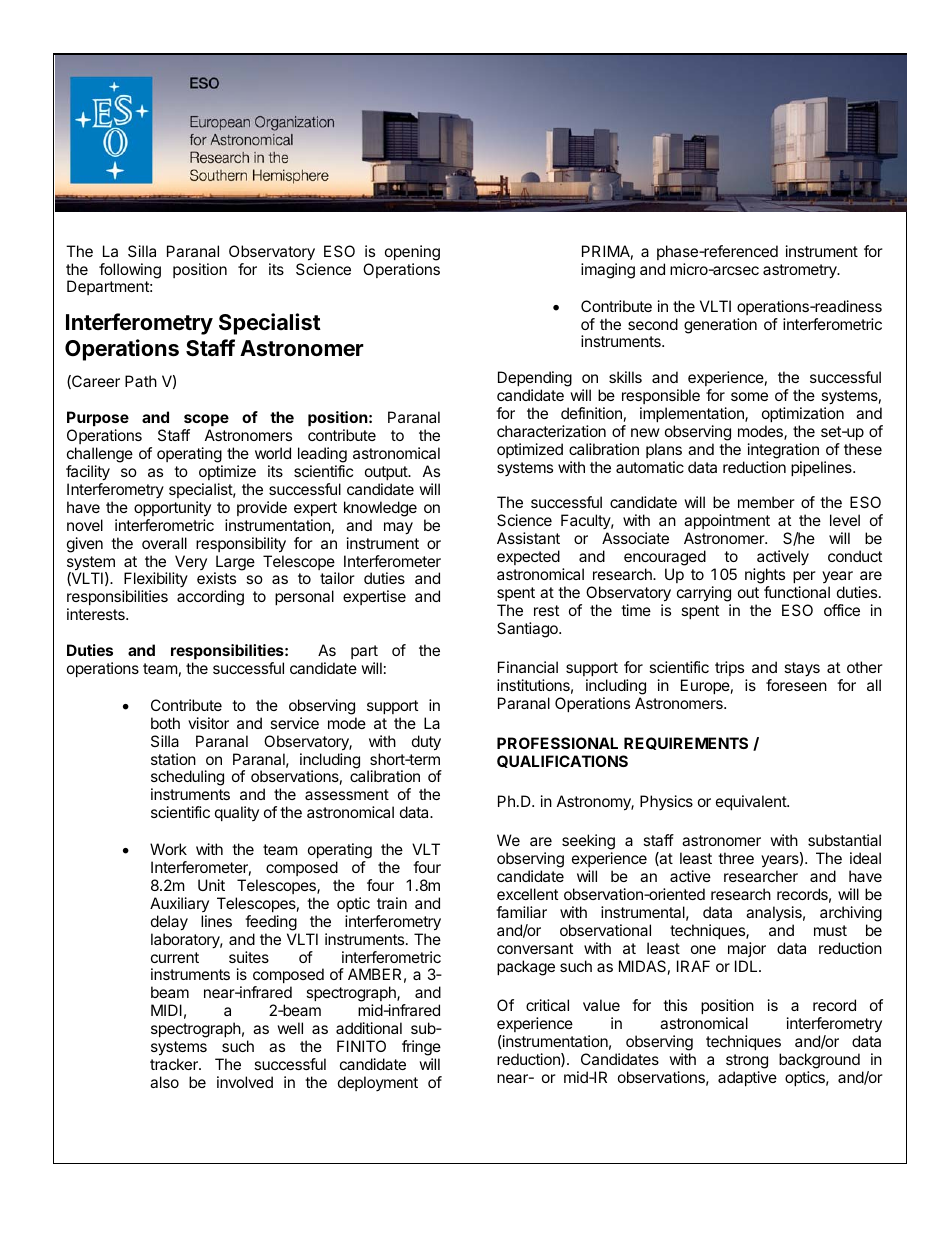 This screenshot has height=1233, width=952. I want to click on challenge, so click(100, 455).
